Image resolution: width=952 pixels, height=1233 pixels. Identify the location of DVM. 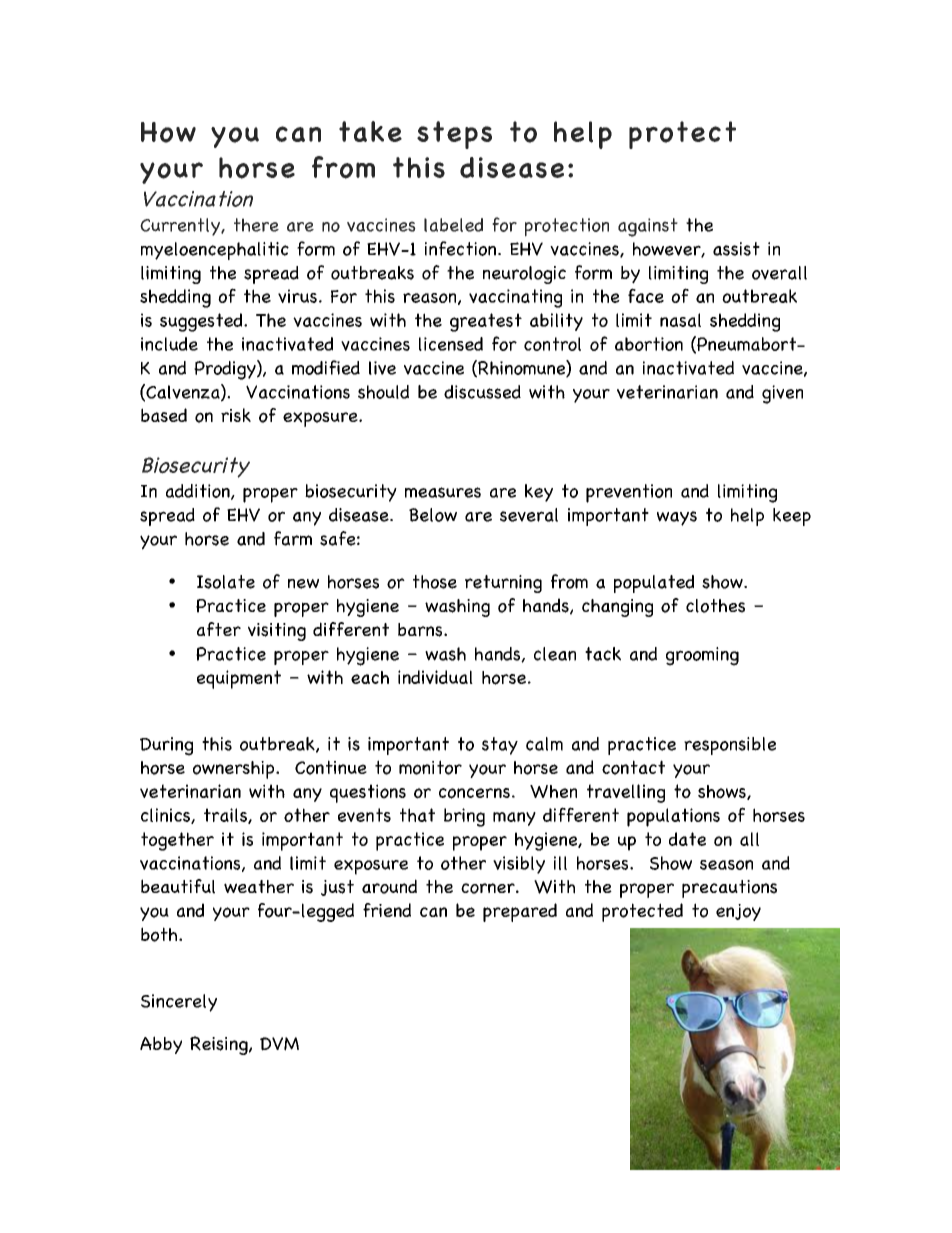
(279, 1044).
